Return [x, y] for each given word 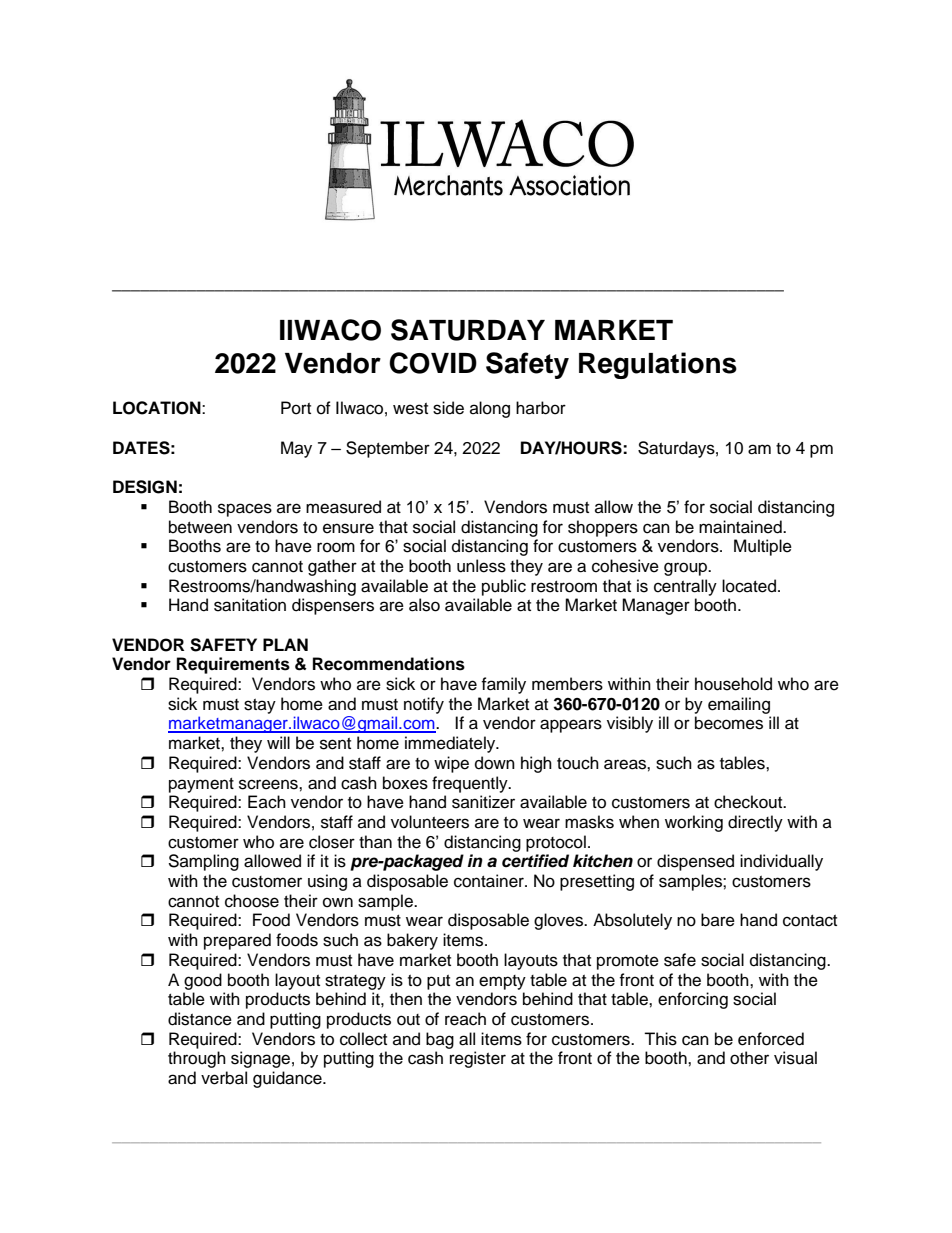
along [490, 409]
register [478, 1059]
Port [296, 408]
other [749, 1058]
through [197, 1059]
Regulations [658, 365]
